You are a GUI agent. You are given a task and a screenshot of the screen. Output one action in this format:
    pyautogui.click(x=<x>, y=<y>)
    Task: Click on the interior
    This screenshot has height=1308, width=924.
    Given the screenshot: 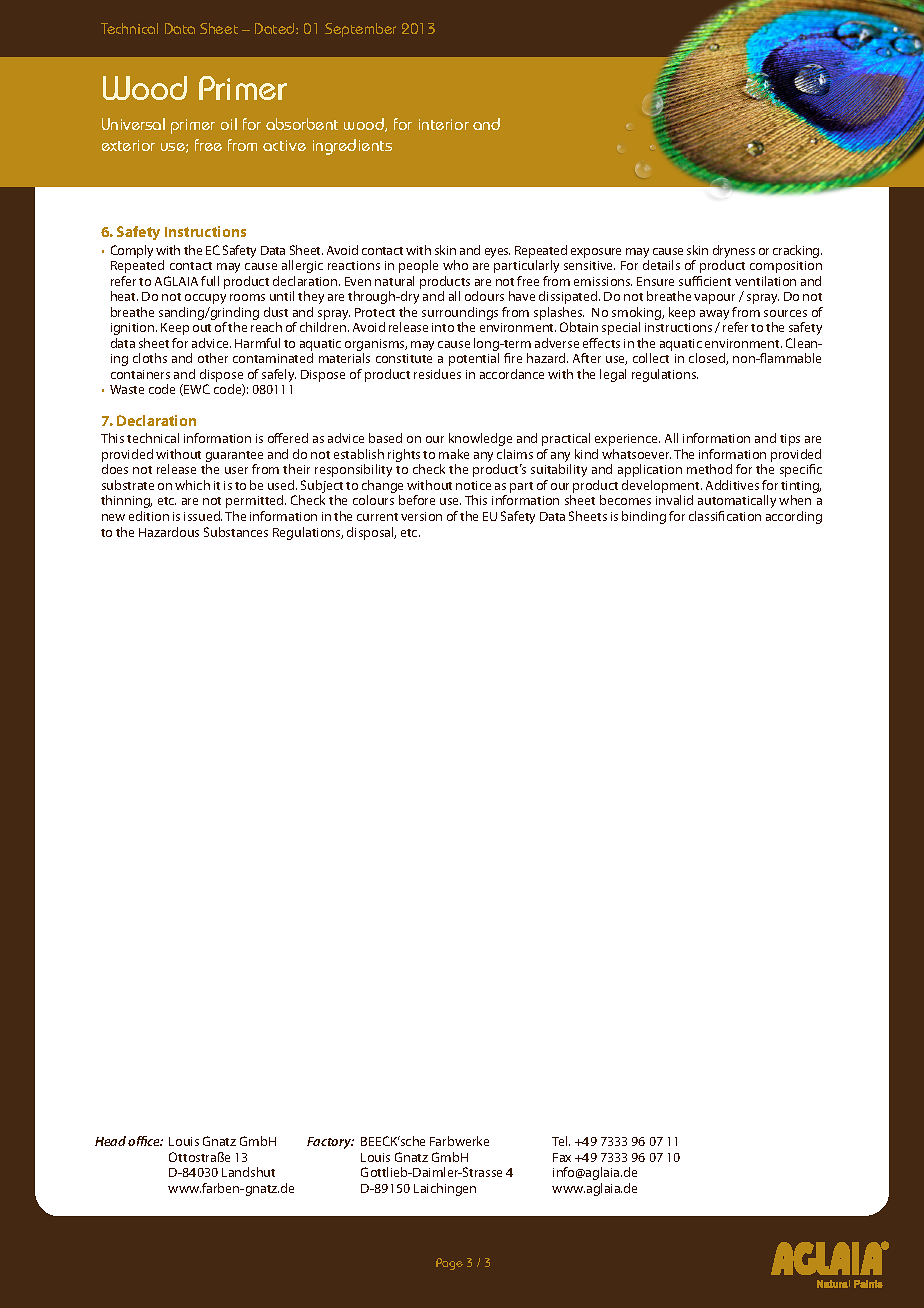 What is the action you would take?
    pyautogui.click(x=444, y=124)
